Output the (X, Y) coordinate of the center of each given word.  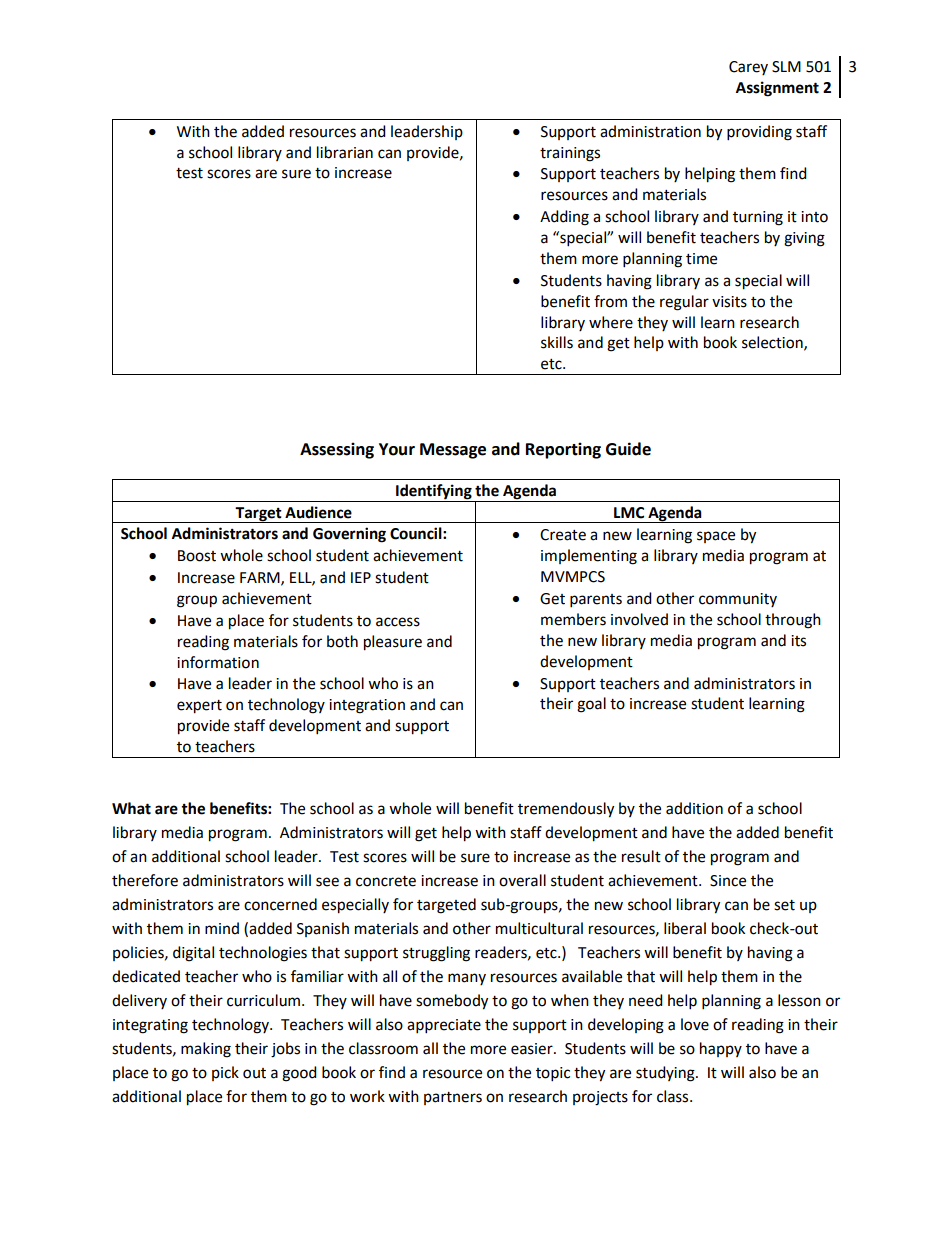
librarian (345, 152)
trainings (570, 154)
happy (721, 1049)
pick (225, 1073)
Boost (197, 556)
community (738, 600)
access (398, 622)
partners (453, 1098)
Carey (748, 68)
